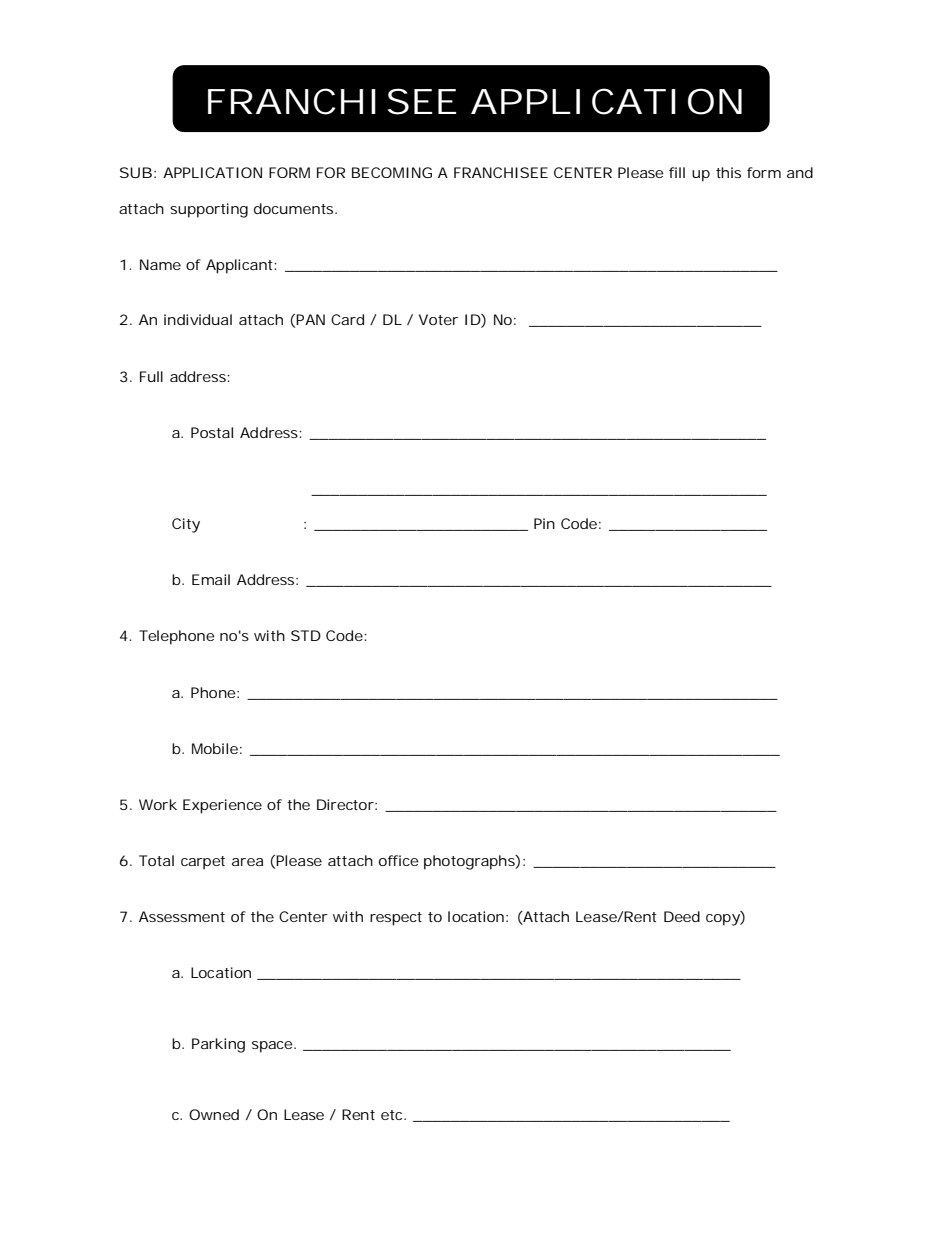 The image size is (952, 1233). Describe the element at coordinates (214, 1114) in the screenshot. I see `Owned` at that location.
